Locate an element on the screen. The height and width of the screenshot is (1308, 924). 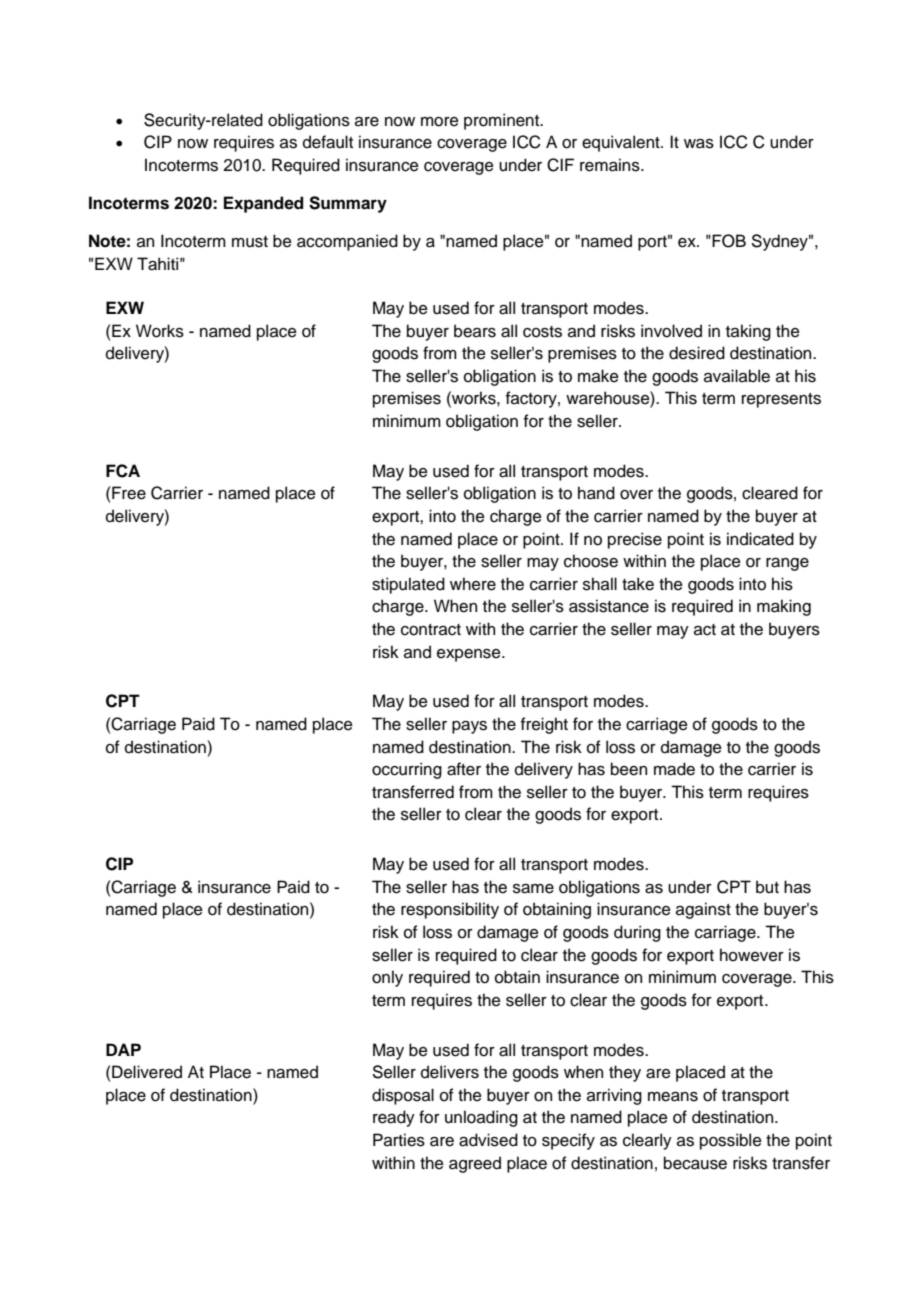
Free is located at coordinates (129, 493).
